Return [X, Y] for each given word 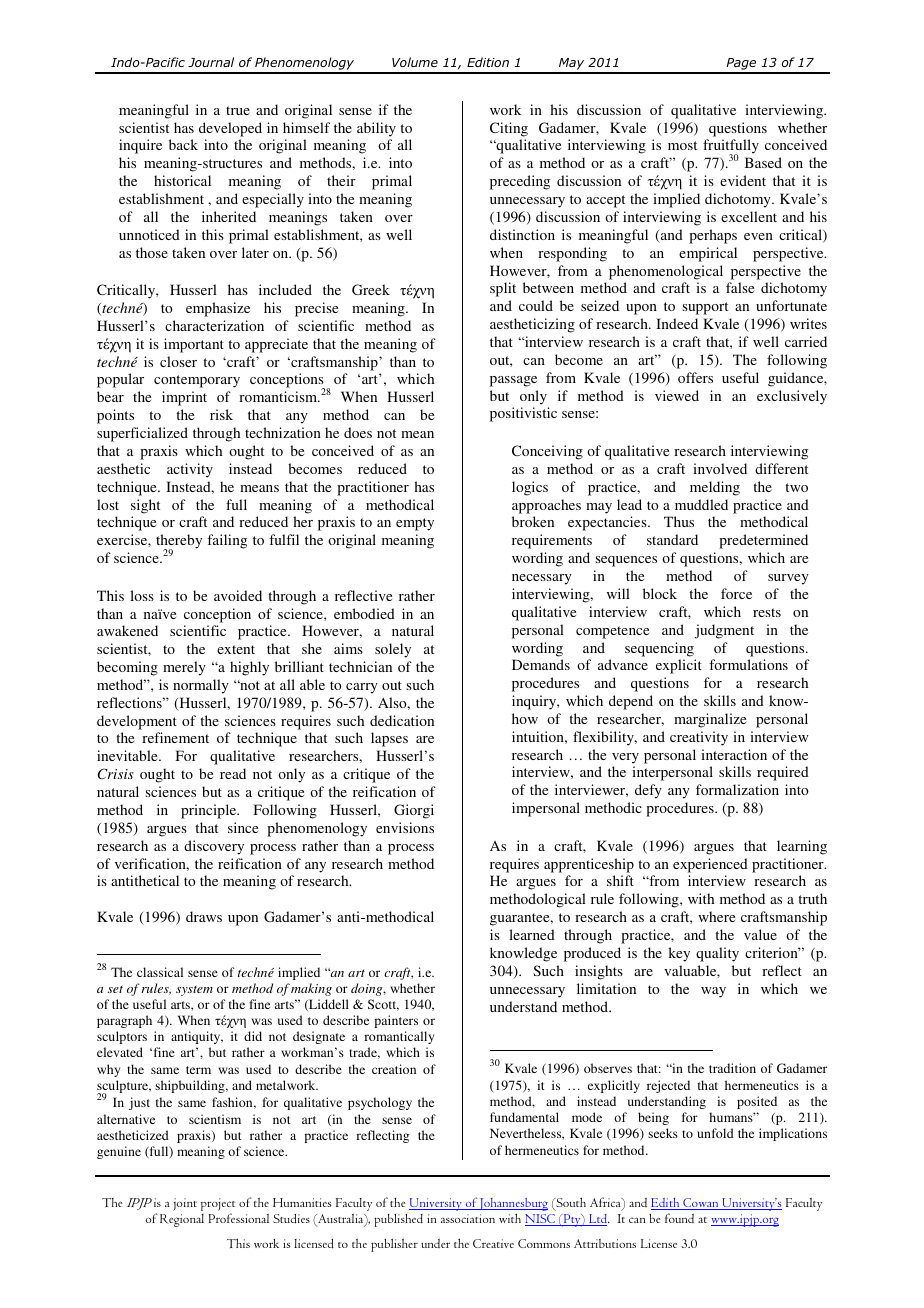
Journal [211, 62]
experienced [710, 865]
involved [720, 468]
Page [741, 65]
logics [530, 488]
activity [190, 470]
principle [210, 811]
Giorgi [414, 811]
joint [185, 1204]
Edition [488, 62]
